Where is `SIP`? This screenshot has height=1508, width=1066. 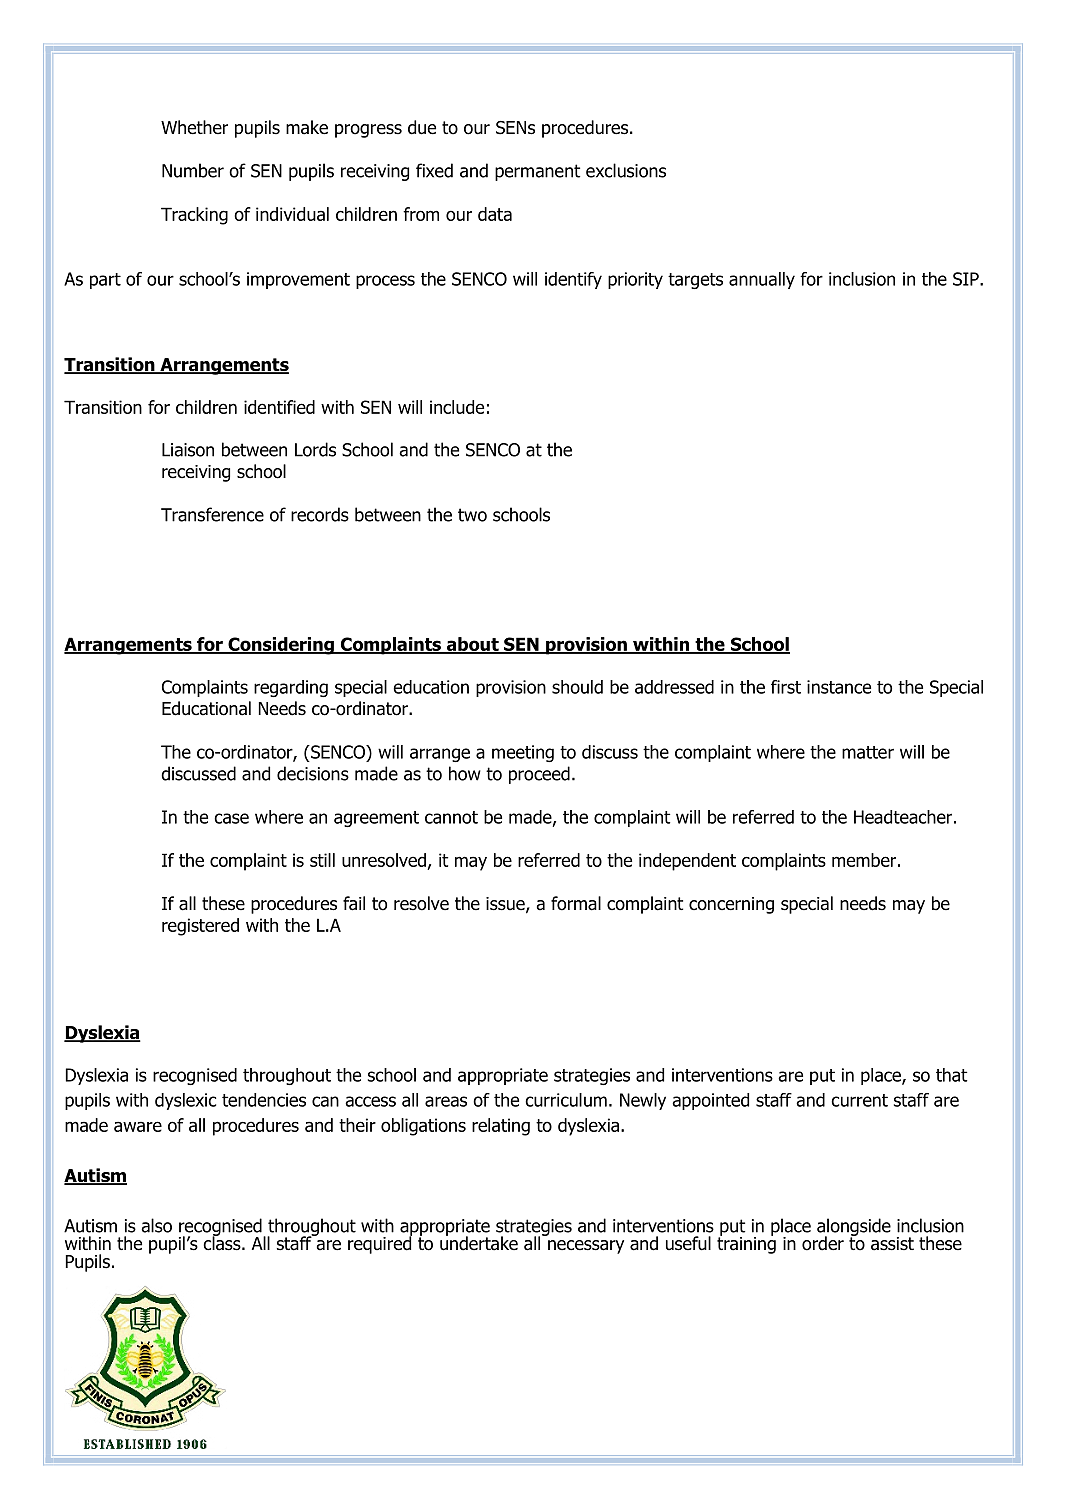
SIP is located at coordinates (967, 279).
